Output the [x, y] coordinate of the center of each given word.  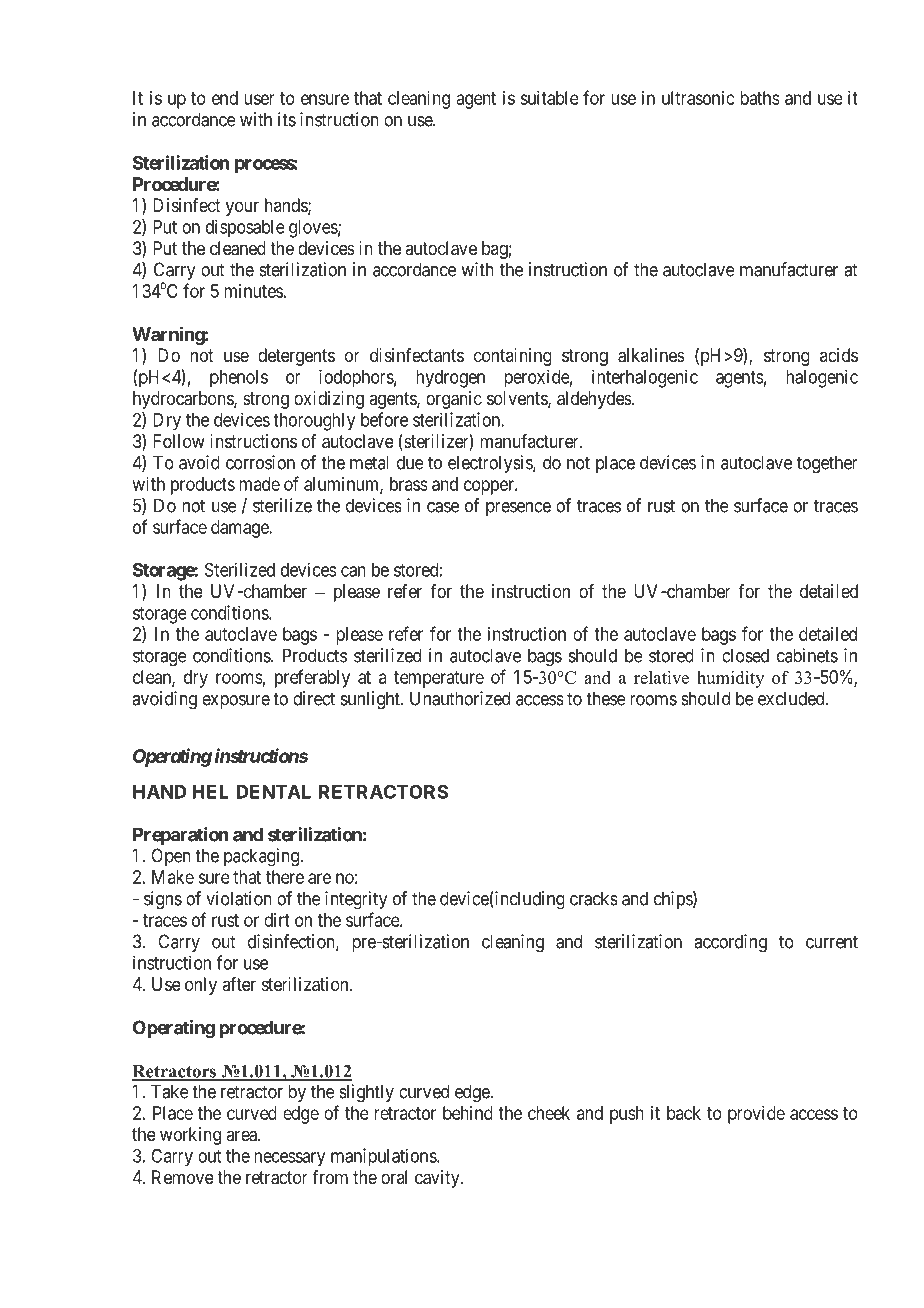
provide [756, 1115]
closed [745, 655]
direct [314, 698]
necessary [289, 1159]
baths [760, 98]
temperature [439, 679]
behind [468, 1113]
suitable [549, 98]
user [259, 99]
